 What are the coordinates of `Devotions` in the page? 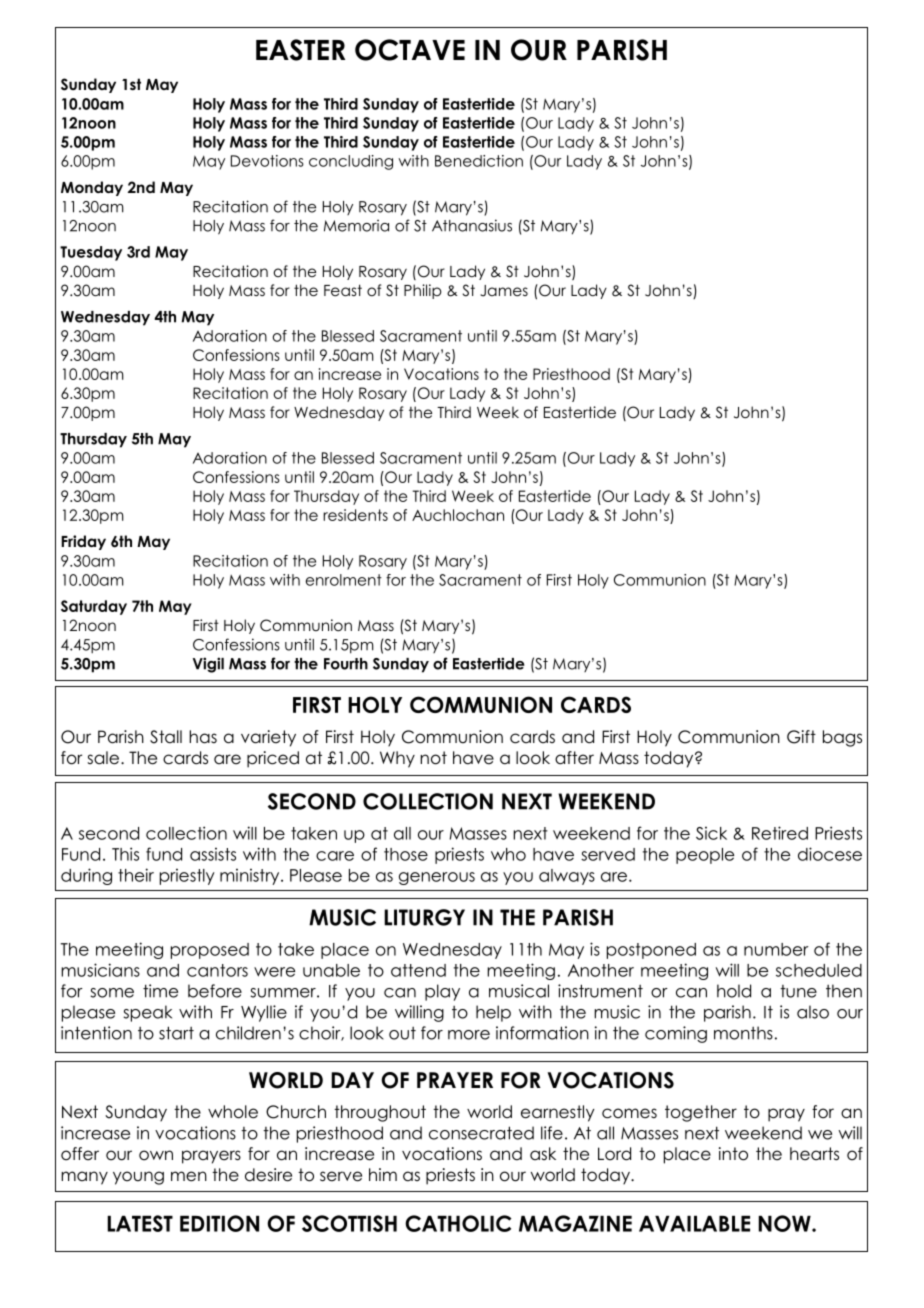 It's located at (267, 161).
